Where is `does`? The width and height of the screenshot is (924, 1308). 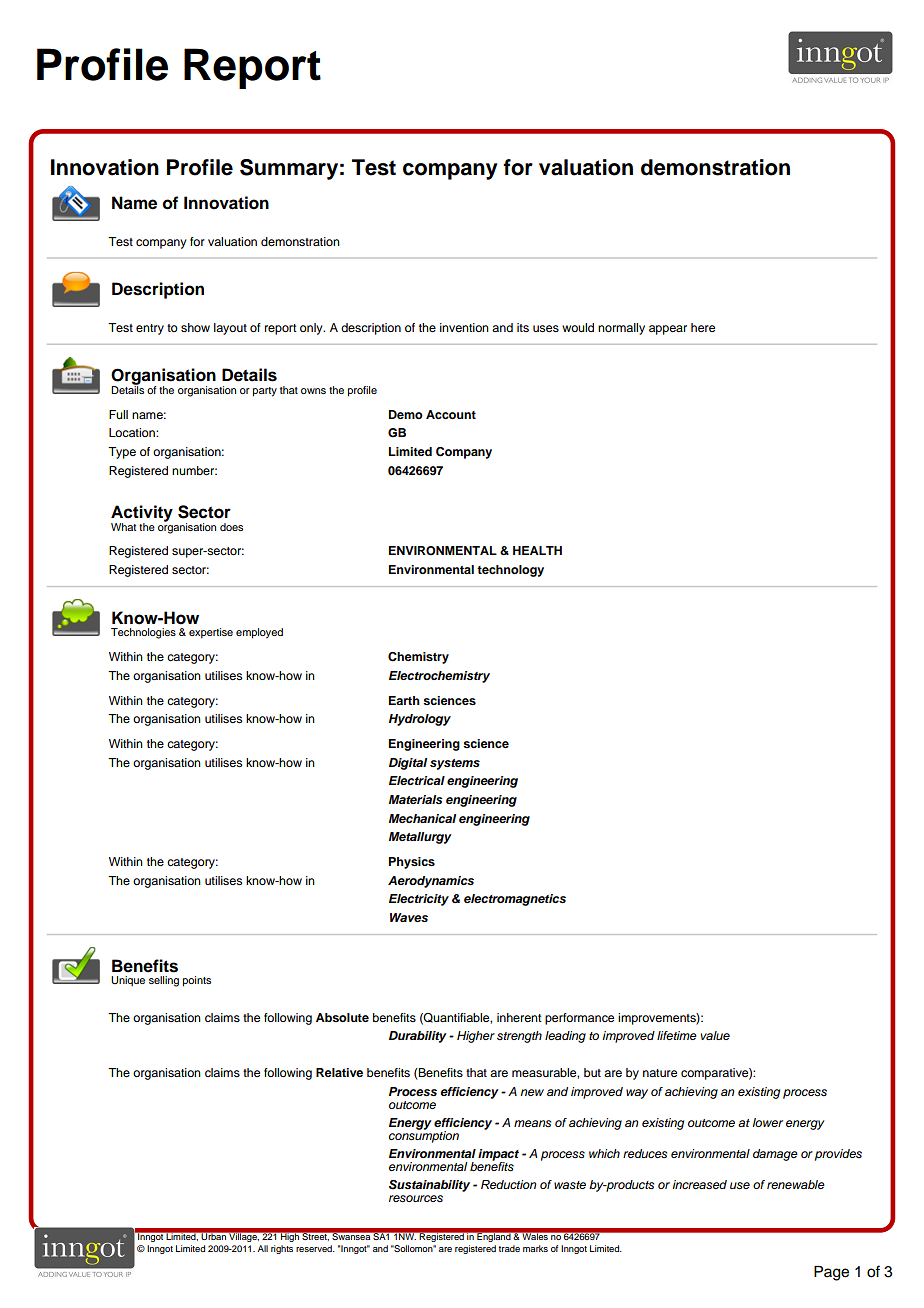 does is located at coordinates (231, 527).
